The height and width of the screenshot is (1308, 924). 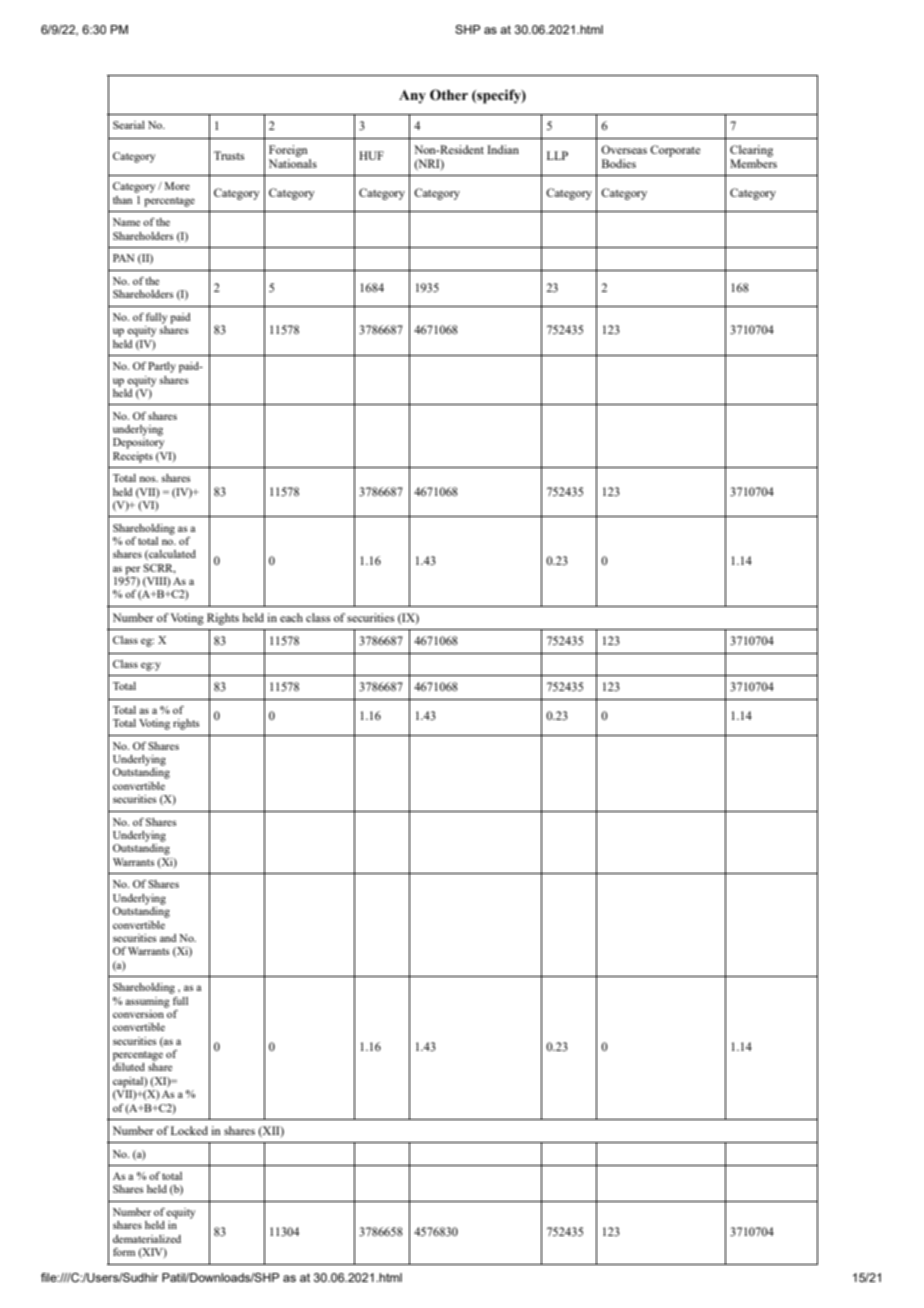 What do you see at coordinates (619, 163) in the screenshot?
I see `Bodies` at bounding box center [619, 163].
